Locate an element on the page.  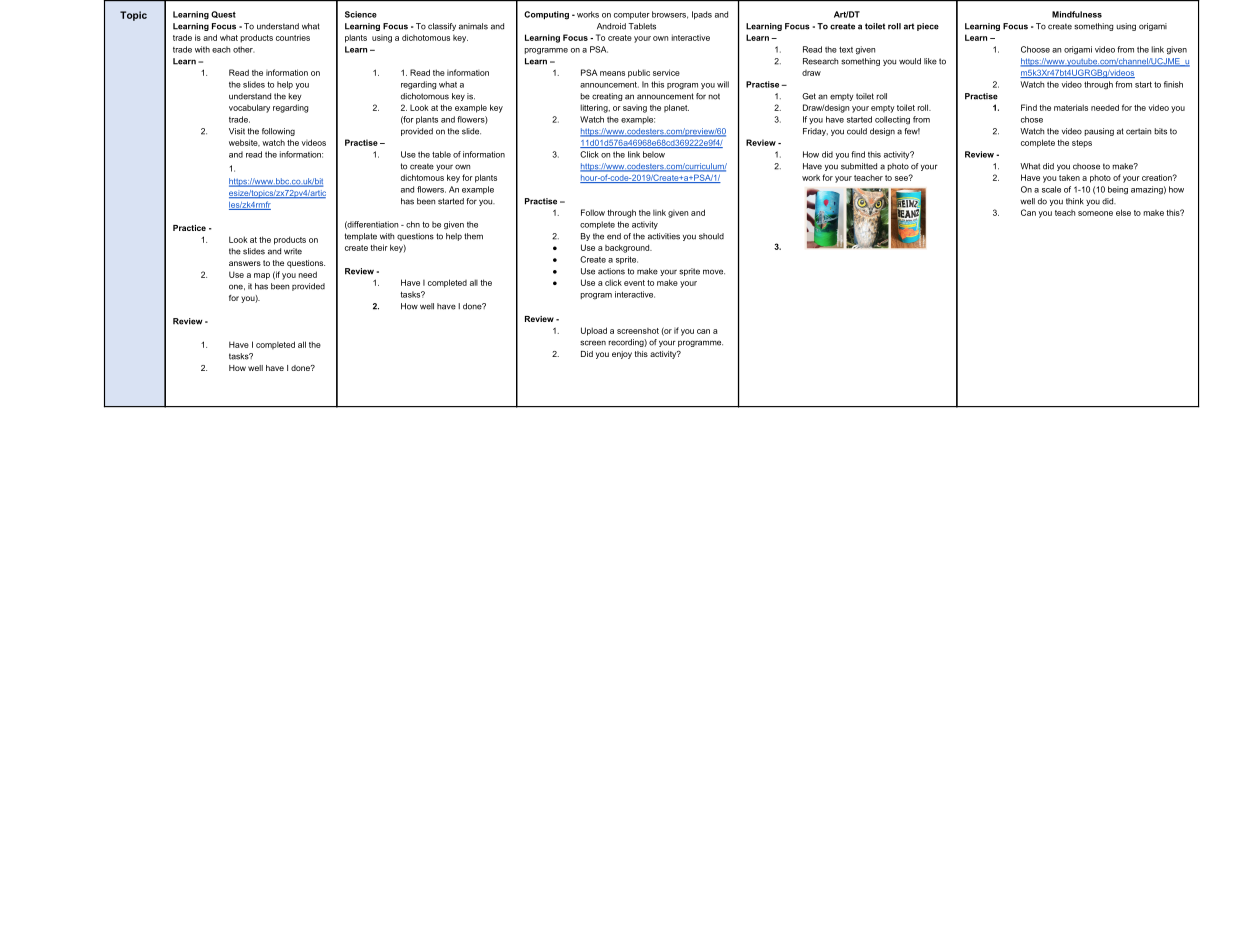
enjoy is located at coordinates (622, 355).
